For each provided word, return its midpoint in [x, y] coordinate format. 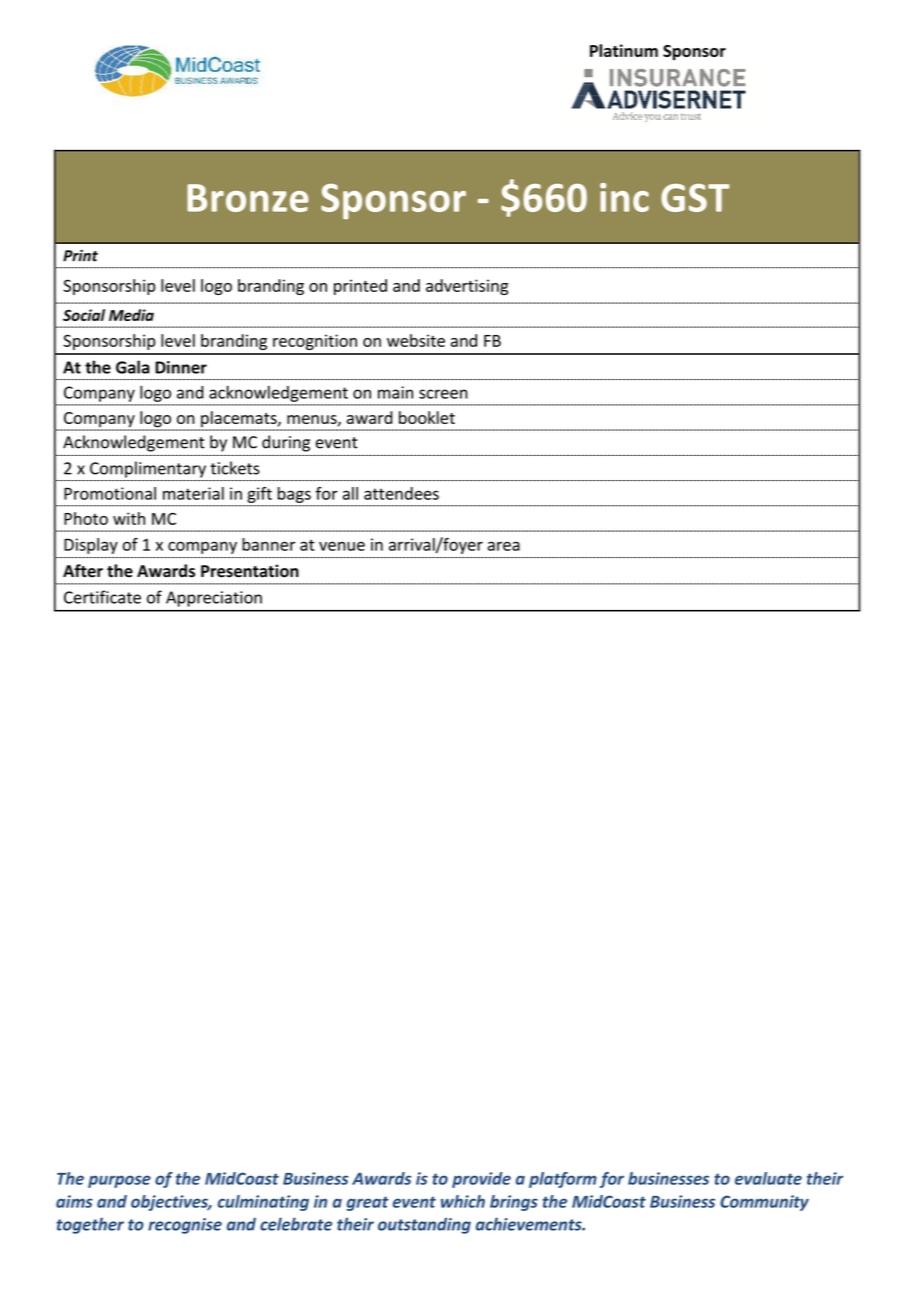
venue [342, 546]
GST [695, 198]
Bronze [248, 198]
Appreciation [214, 599]
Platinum [624, 50]
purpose [119, 1181]
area [504, 546]
